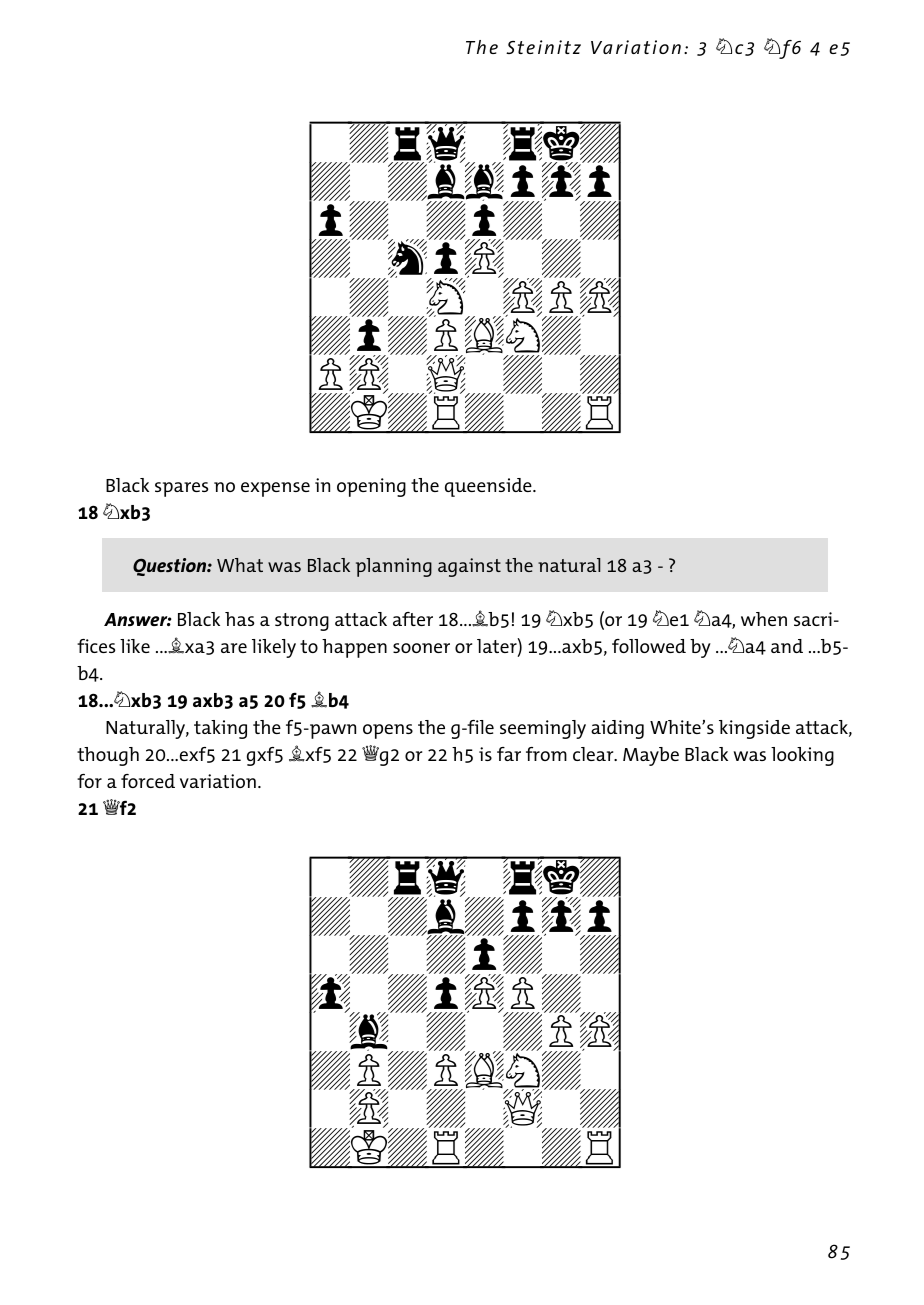 The height and width of the image is (1305, 924). What do you see at coordinates (764, 619) in the image?
I see `when` at bounding box center [764, 619].
